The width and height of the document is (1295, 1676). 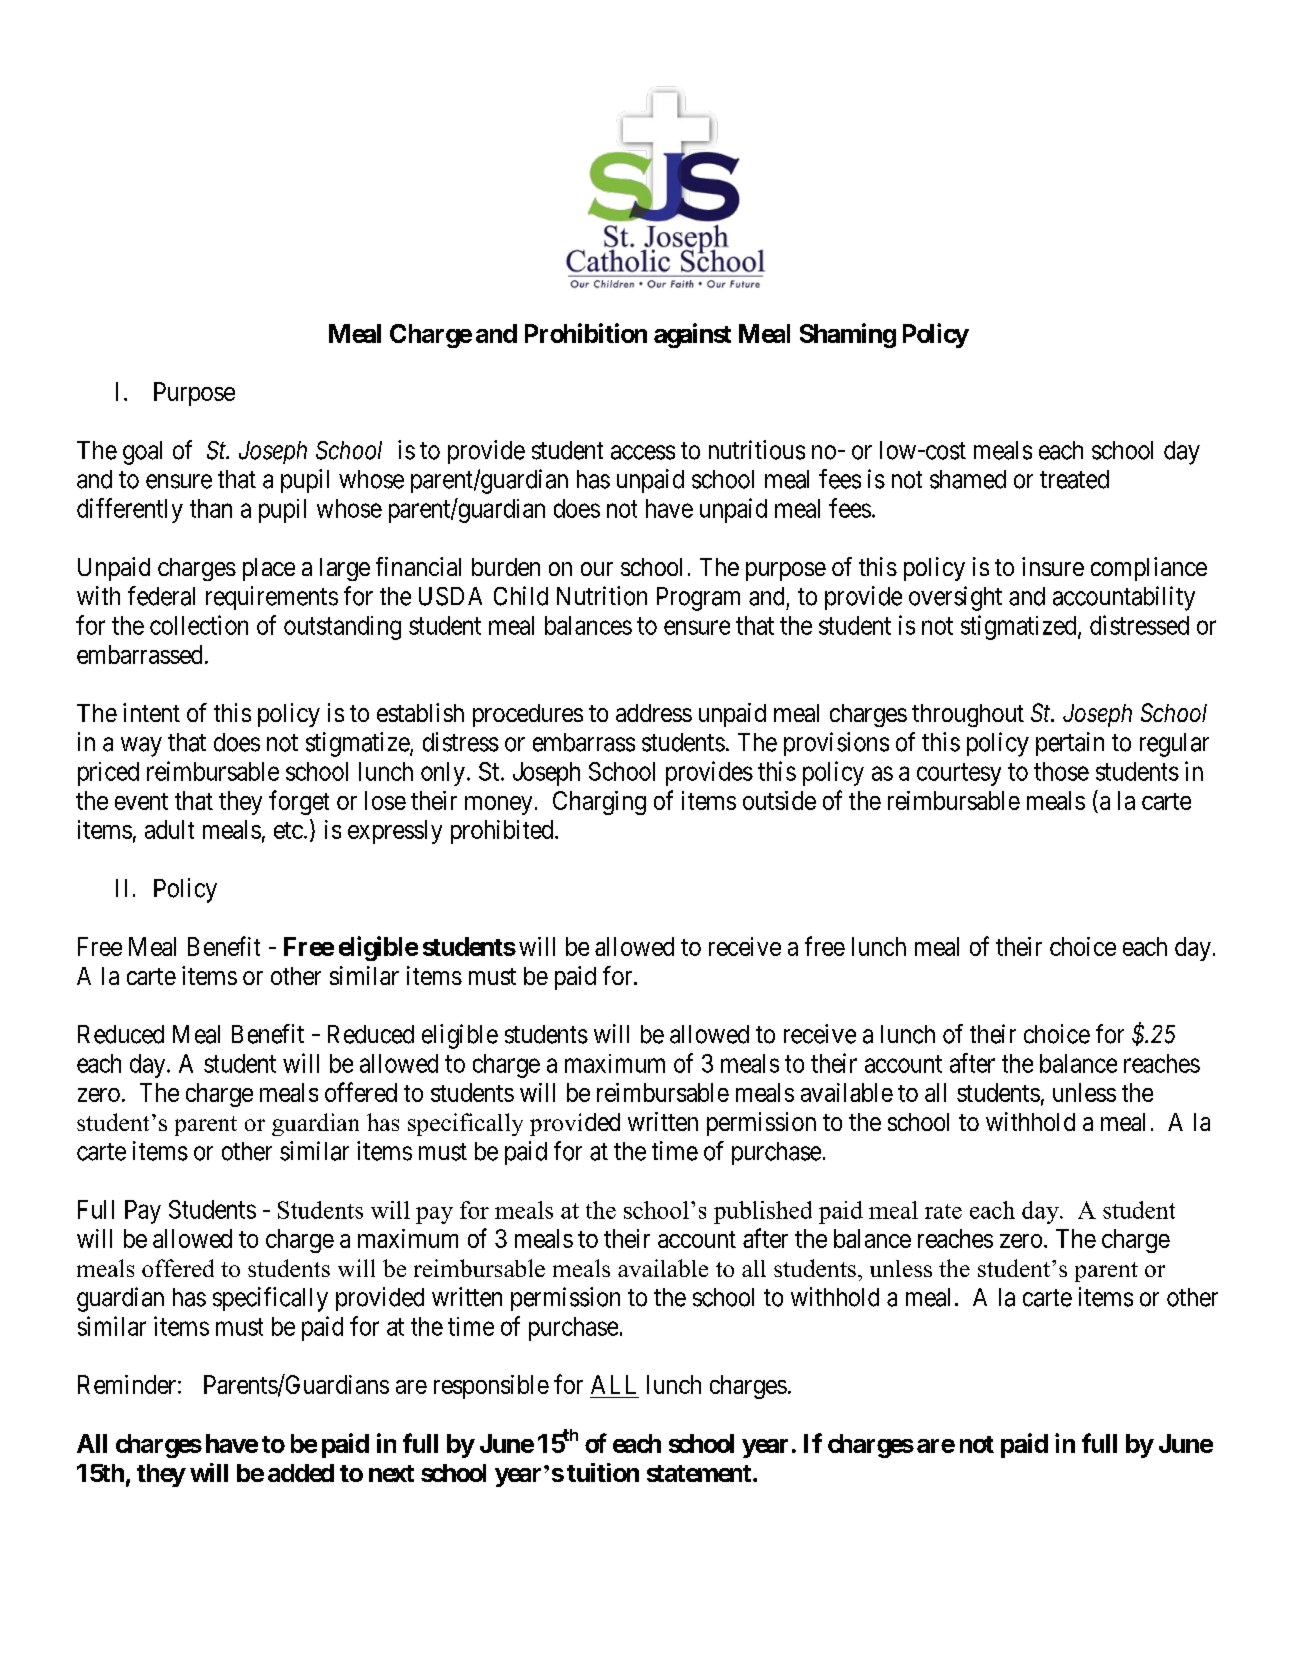 I want to click on Nutrition, so click(x=602, y=596).
